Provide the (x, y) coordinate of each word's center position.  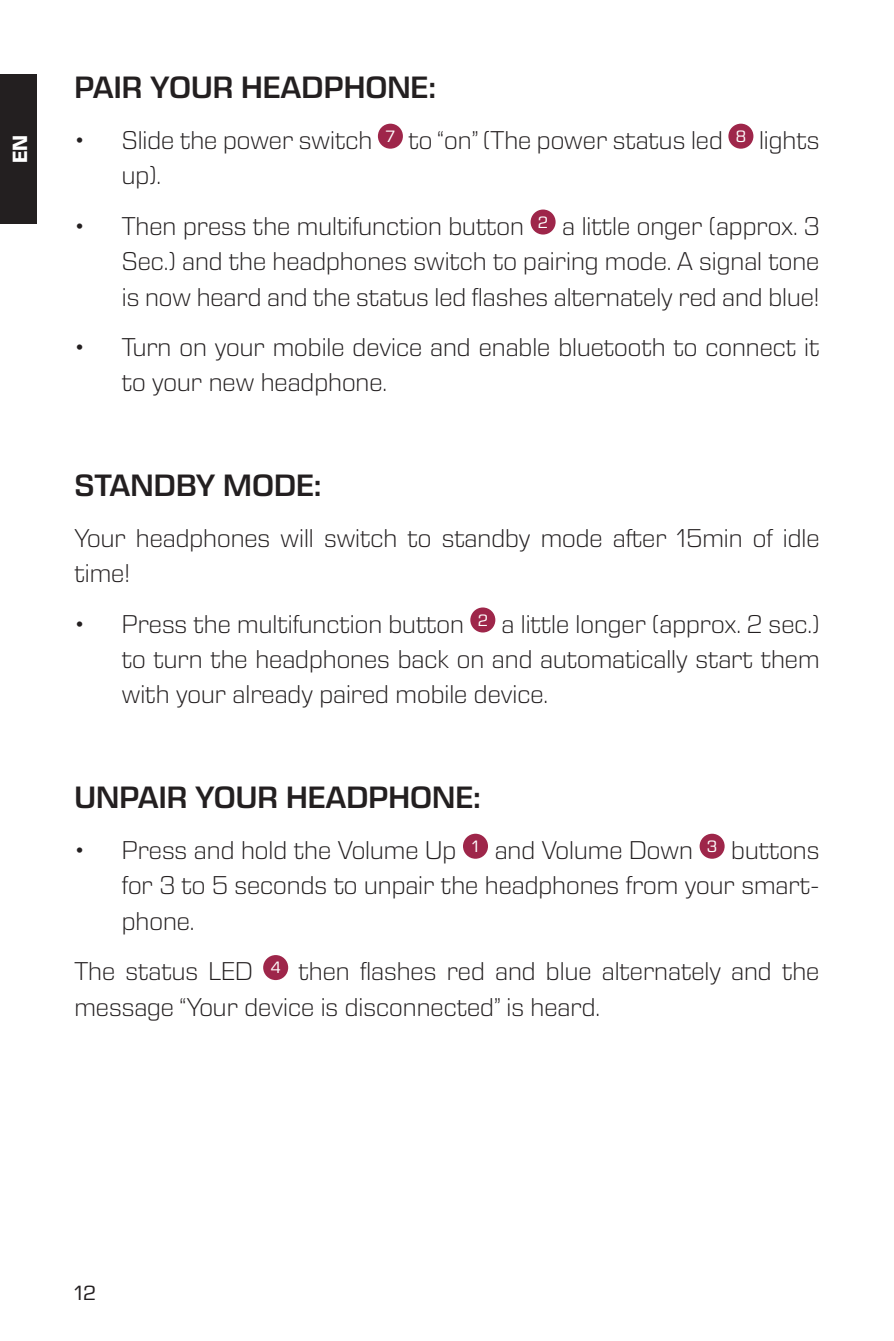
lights (789, 142)
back (424, 659)
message (124, 1012)
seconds (280, 885)
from (651, 885)
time (98, 573)
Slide (148, 140)
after (640, 538)
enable (514, 347)
